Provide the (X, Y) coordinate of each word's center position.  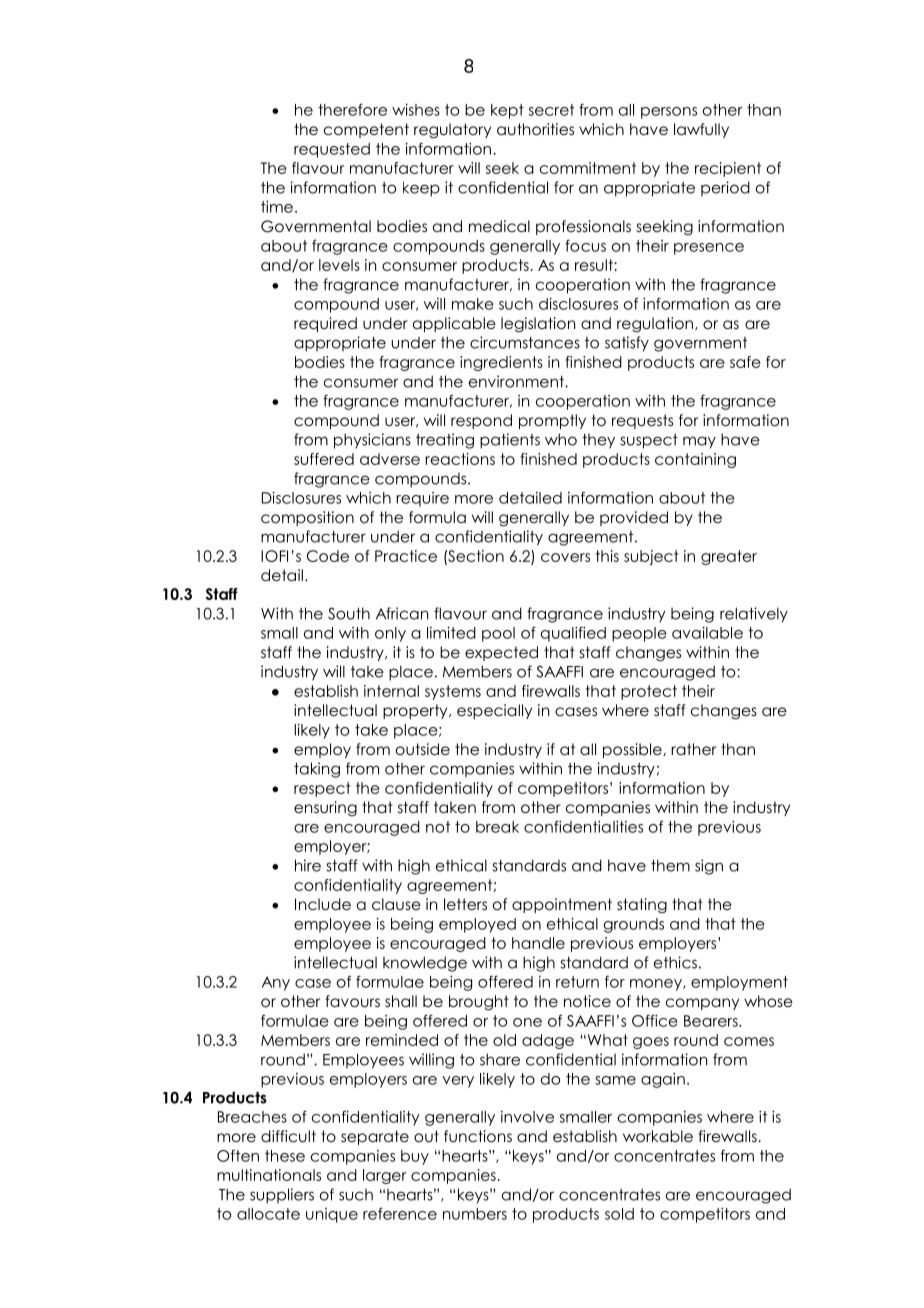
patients (510, 441)
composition (307, 518)
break (497, 827)
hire (308, 865)
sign (709, 867)
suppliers (282, 1196)
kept (507, 111)
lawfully (701, 130)
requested (332, 150)
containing (695, 460)
